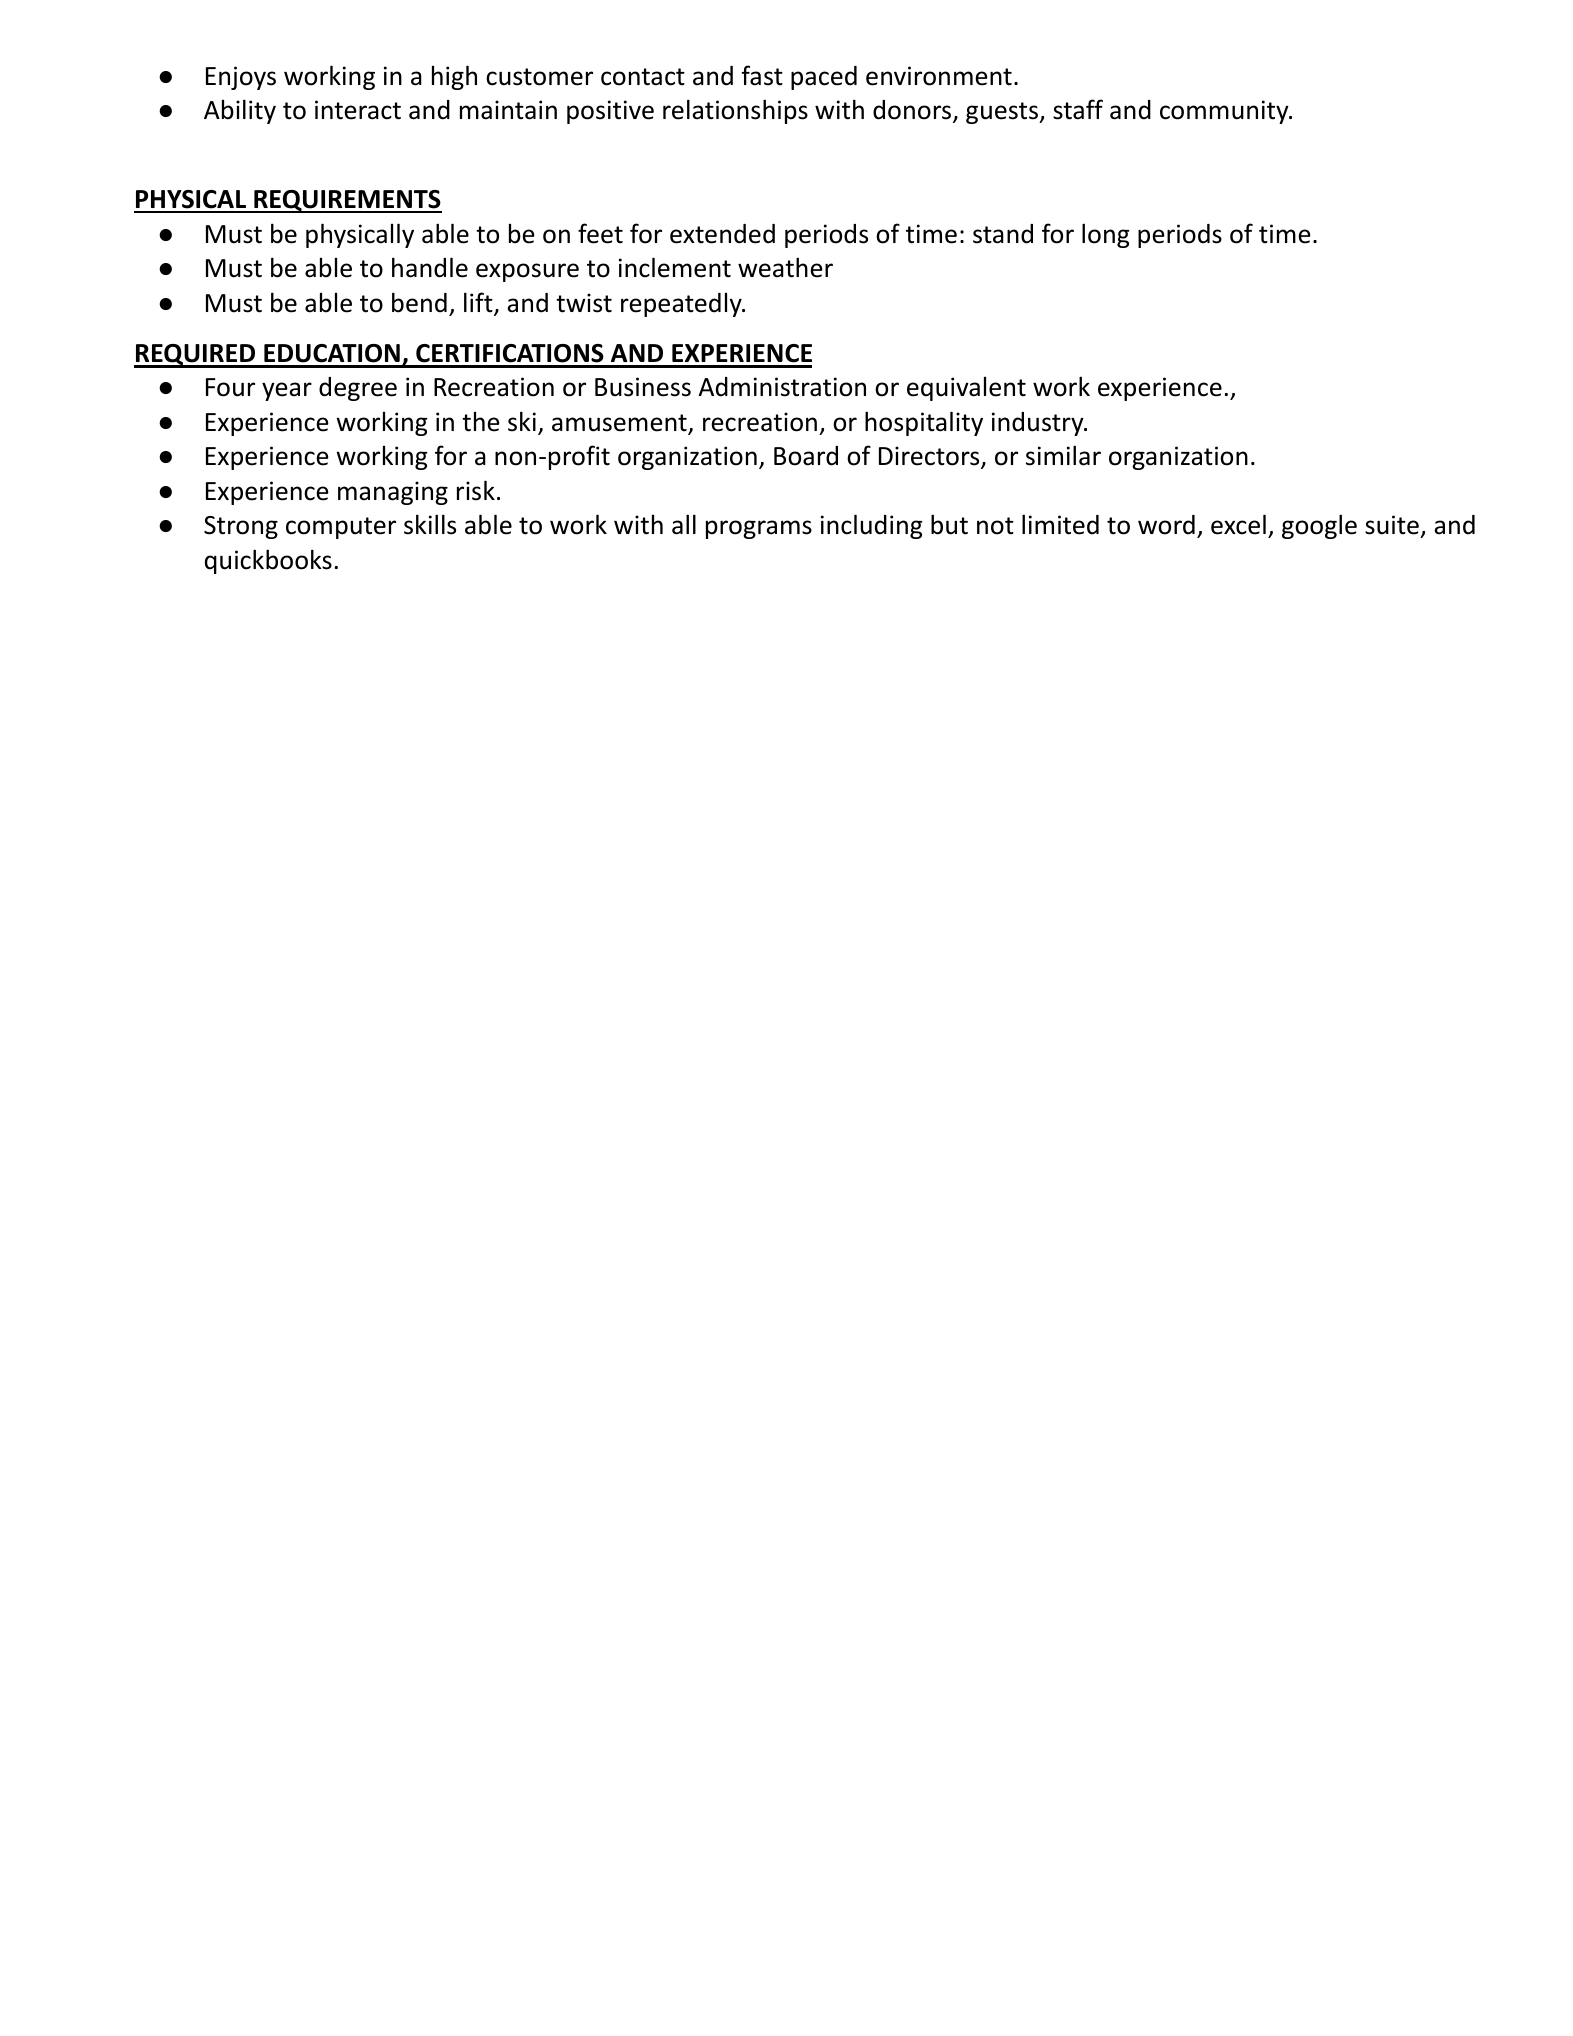 The height and width of the page is (2036, 1573). Describe the element at coordinates (358, 110) in the page. I see `interact` at that location.
